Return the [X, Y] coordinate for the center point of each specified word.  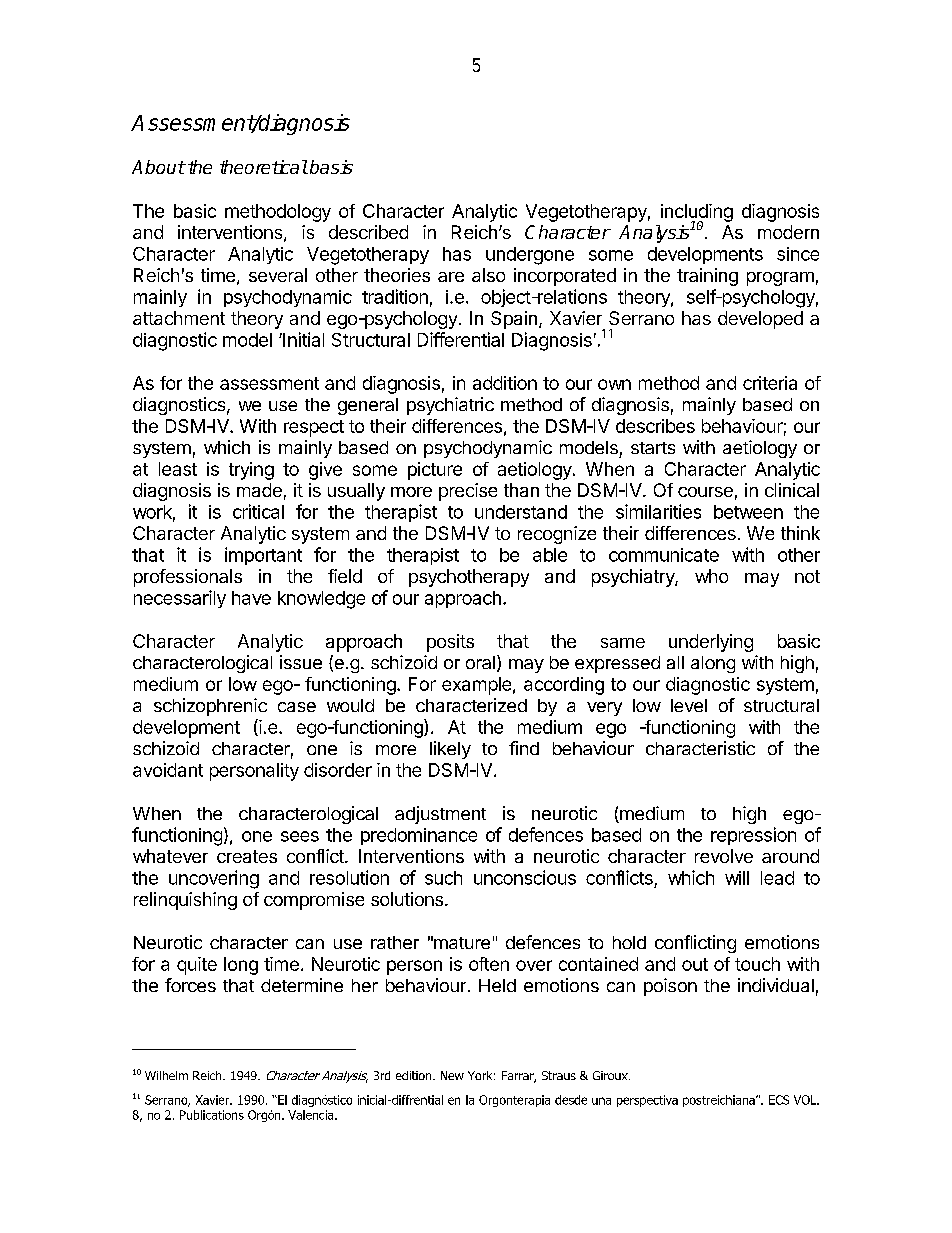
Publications [212, 1115]
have [251, 598]
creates [247, 856]
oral [480, 662]
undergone [530, 256]
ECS [779, 1100]
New [452, 1075]
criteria [770, 383]
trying [251, 471]
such [443, 878]
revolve [724, 856]
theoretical [264, 167]
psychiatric [450, 406]
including [697, 214]
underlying [711, 643]
